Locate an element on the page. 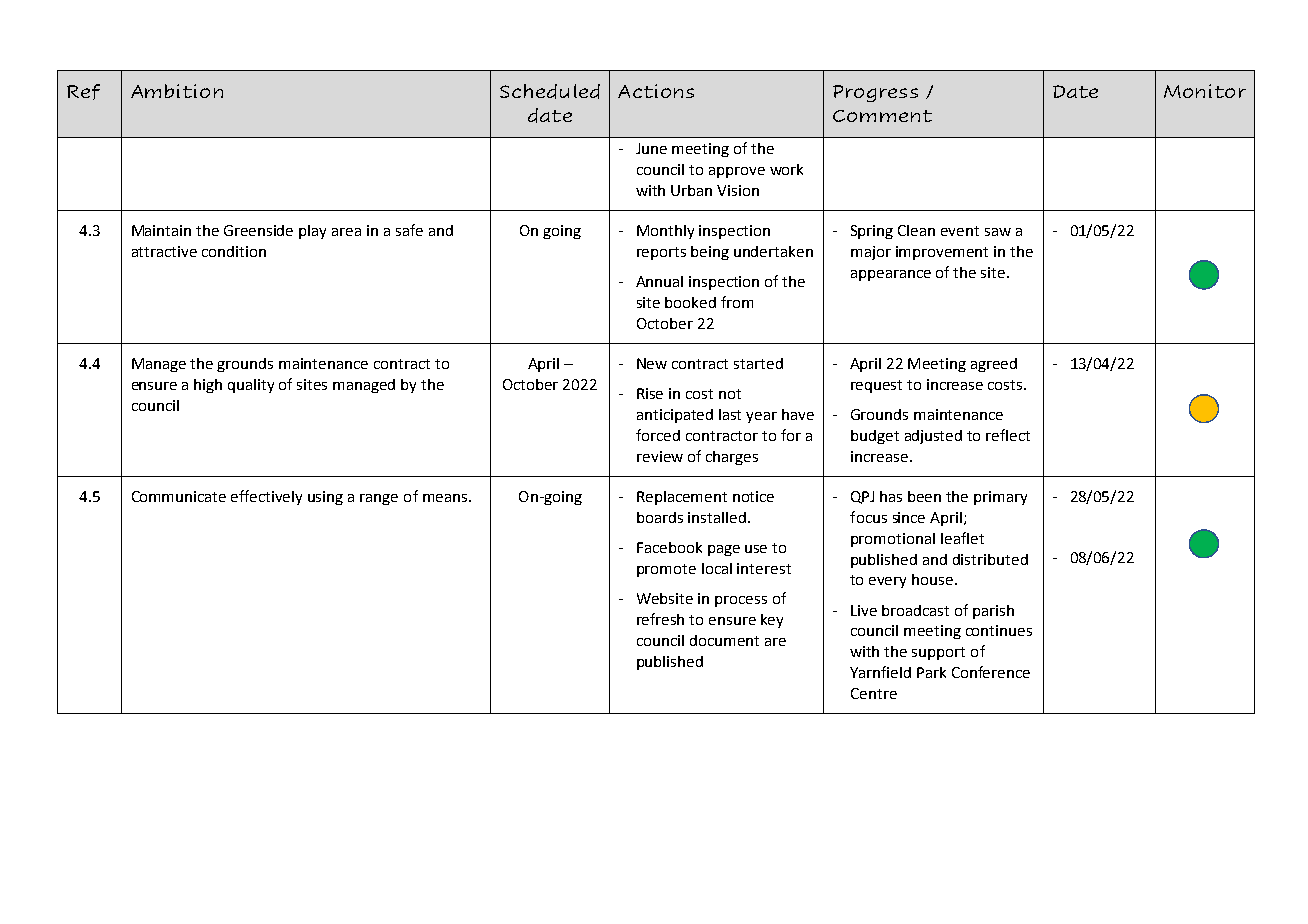 This page has height=924, width=1308. Facebook is located at coordinates (669, 547).
